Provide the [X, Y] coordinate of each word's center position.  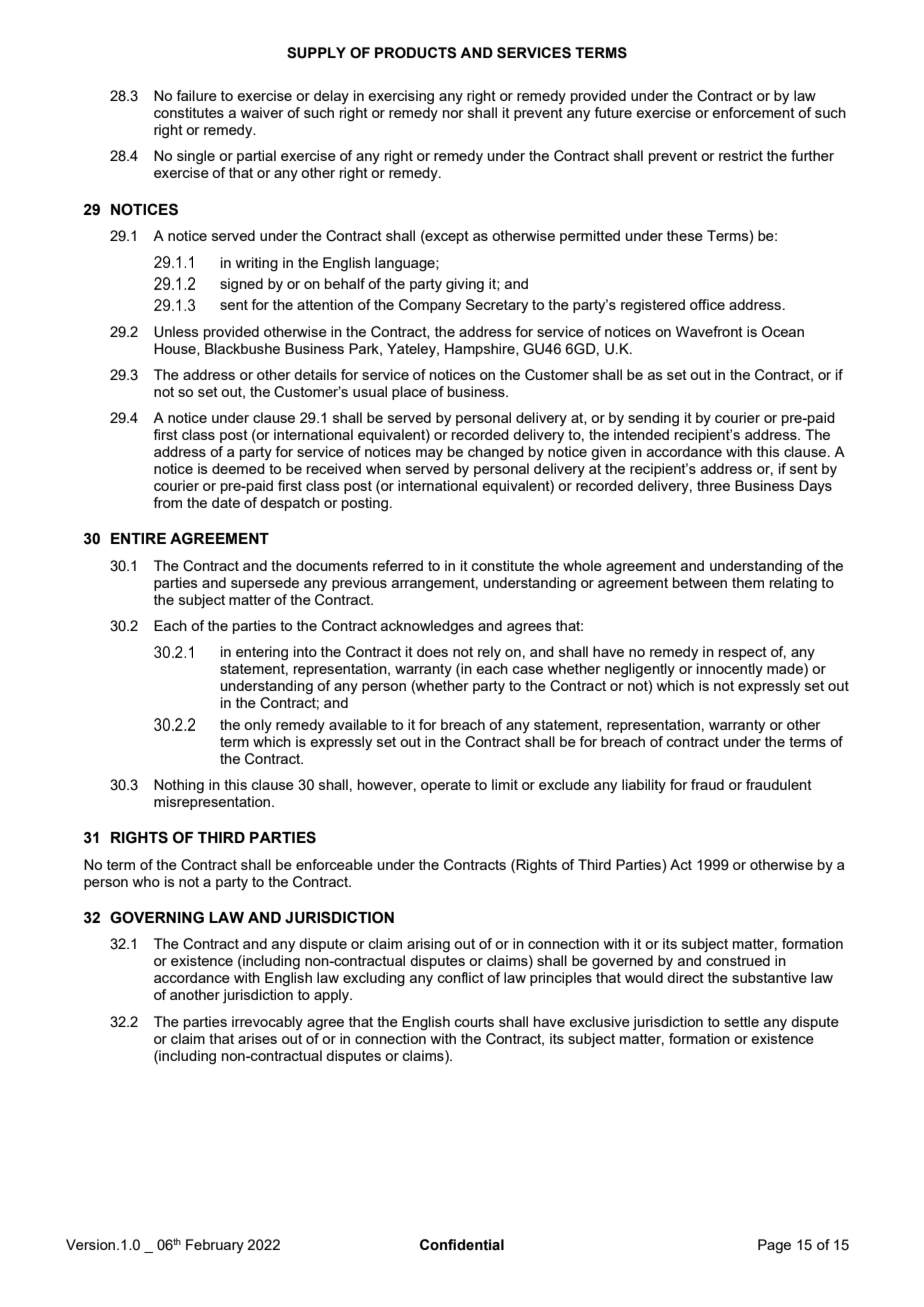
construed [738, 960]
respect [743, 653]
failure [196, 95]
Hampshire [481, 350]
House [176, 349]
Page [774, 1246]
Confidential [462, 1245]
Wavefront [709, 331]
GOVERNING [157, 917]
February [215, 1246]
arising [428, 945]
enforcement [753, 112]
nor [453, 114]
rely [489, 653]
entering [262, 653]
